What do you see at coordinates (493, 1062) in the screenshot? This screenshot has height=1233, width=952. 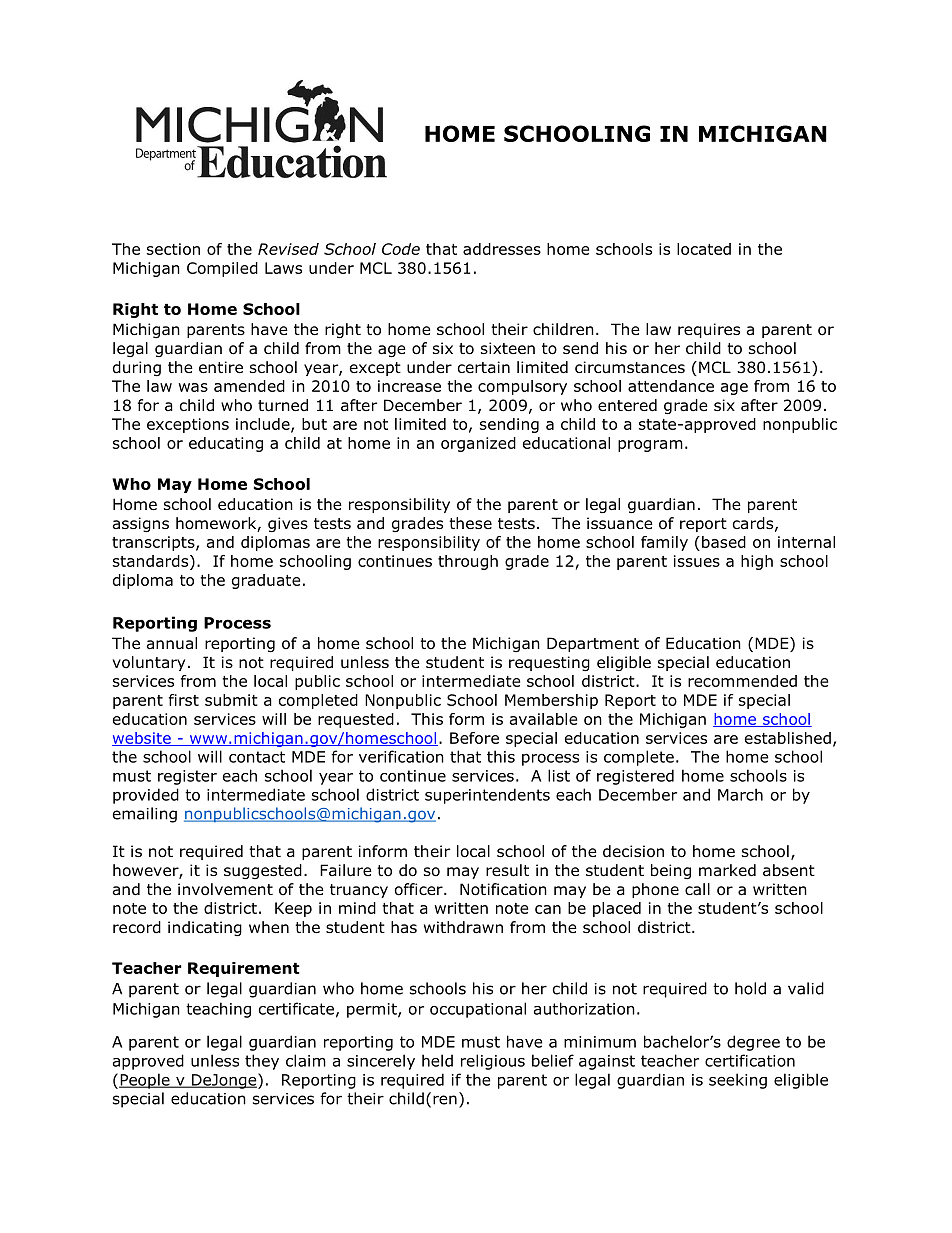 I see `religious` at bounding box center [493, 1062].
